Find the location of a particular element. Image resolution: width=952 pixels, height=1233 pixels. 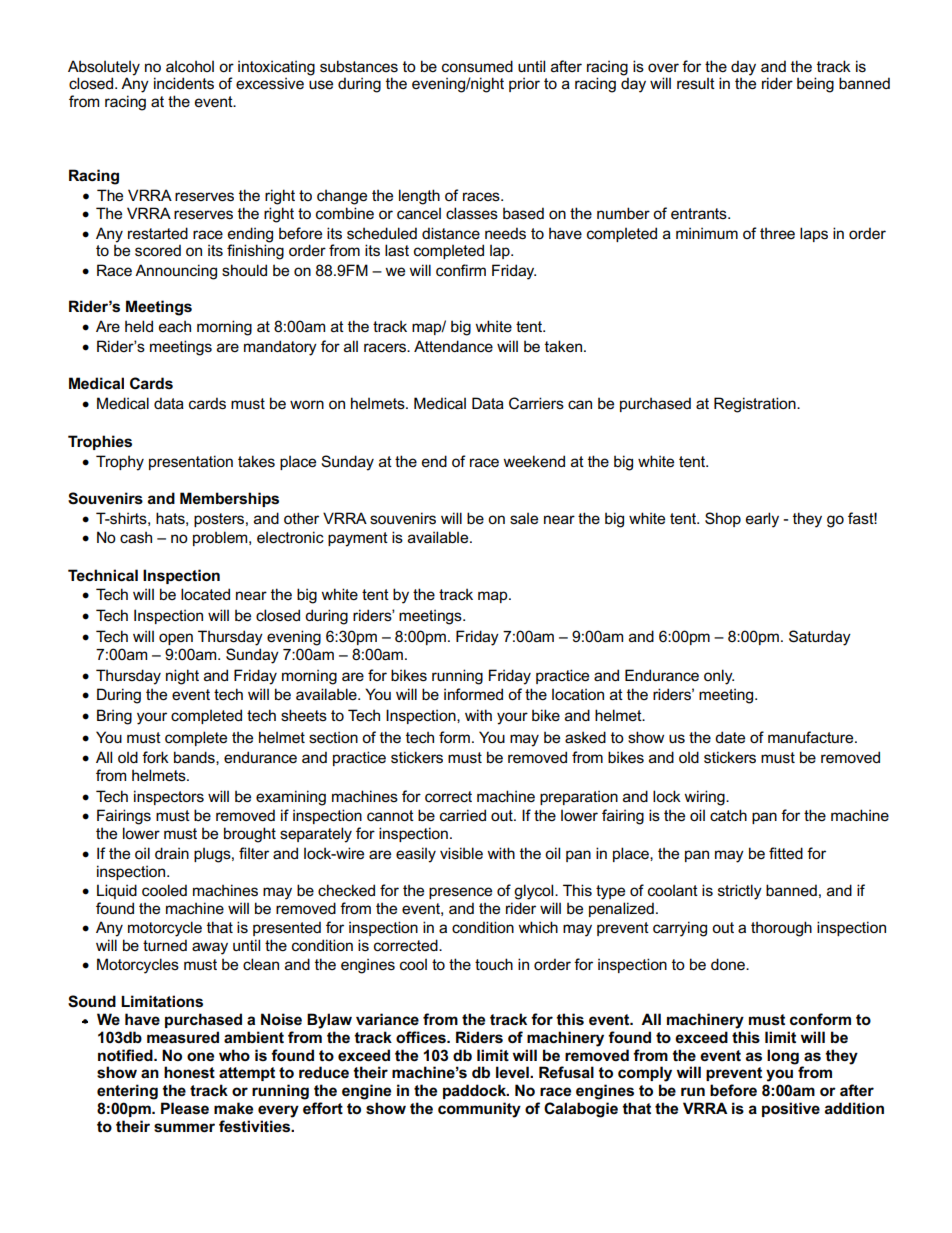

sale is located at coordinates (524, 518).
